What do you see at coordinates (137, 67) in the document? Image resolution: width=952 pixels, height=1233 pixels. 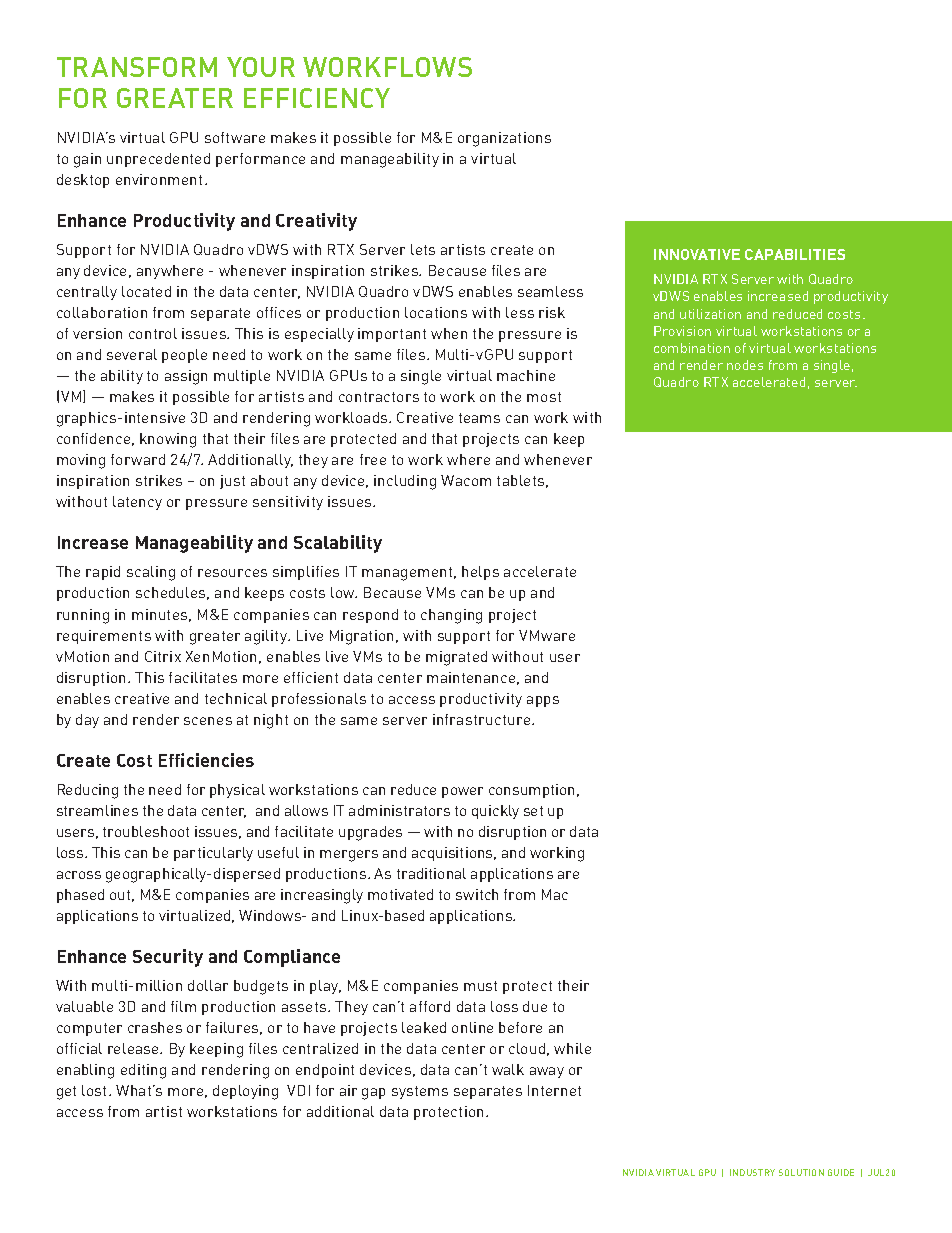 I see `TRANSFORM` at bounding box center [137, 67].
